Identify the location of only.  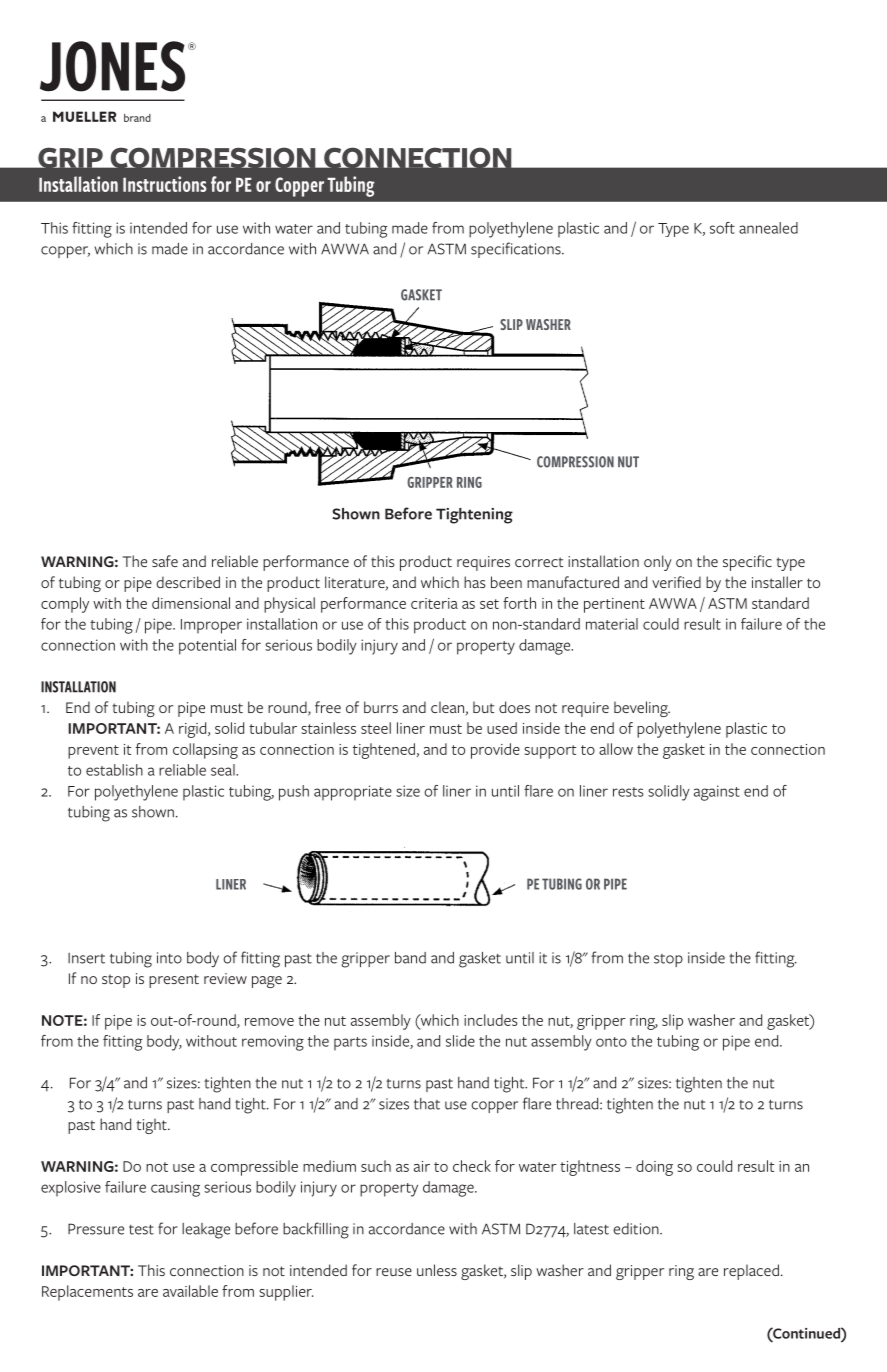
(658, 563).
